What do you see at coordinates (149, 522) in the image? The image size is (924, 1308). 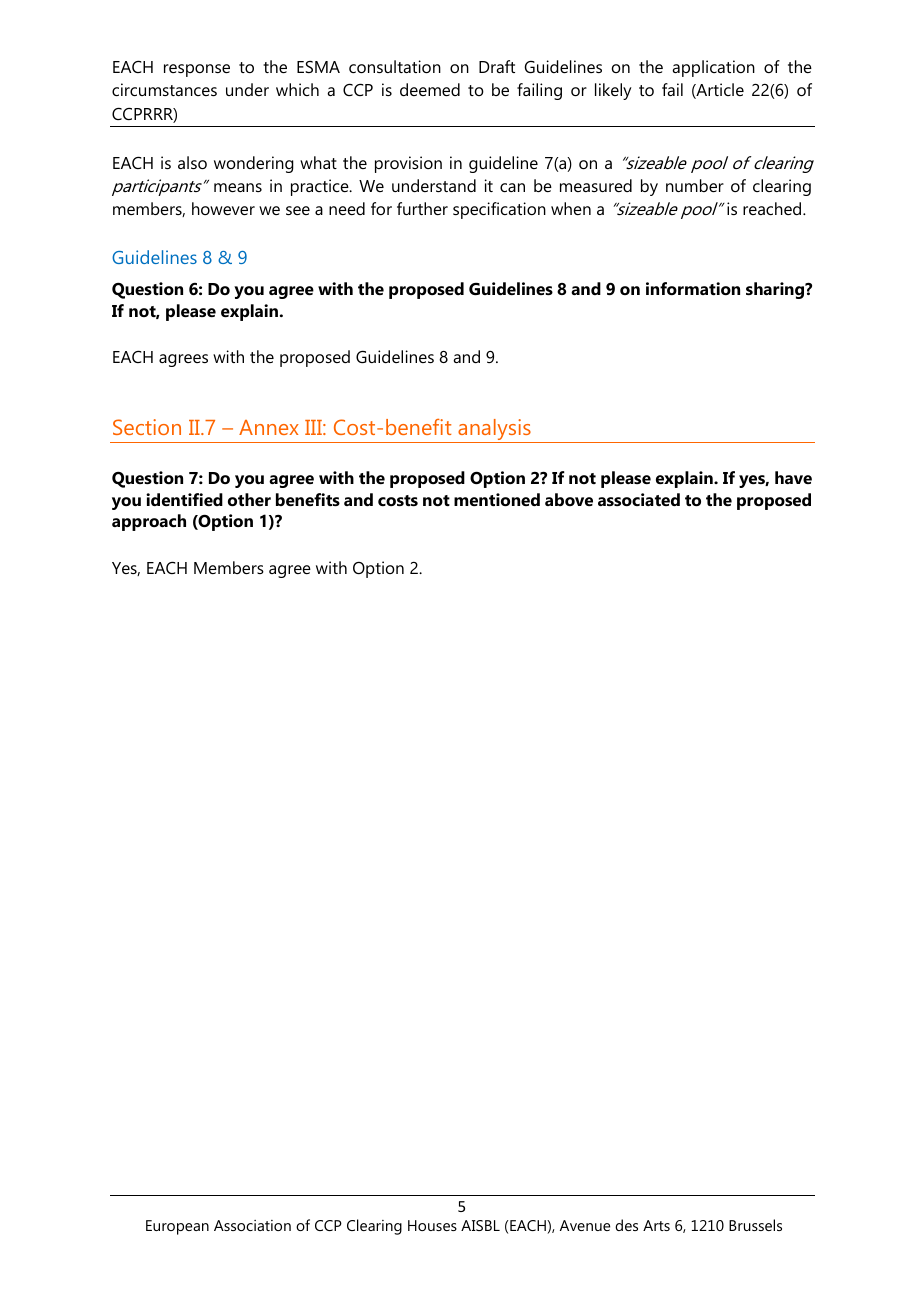 I see `approach` at bounding box center [149, 522].
